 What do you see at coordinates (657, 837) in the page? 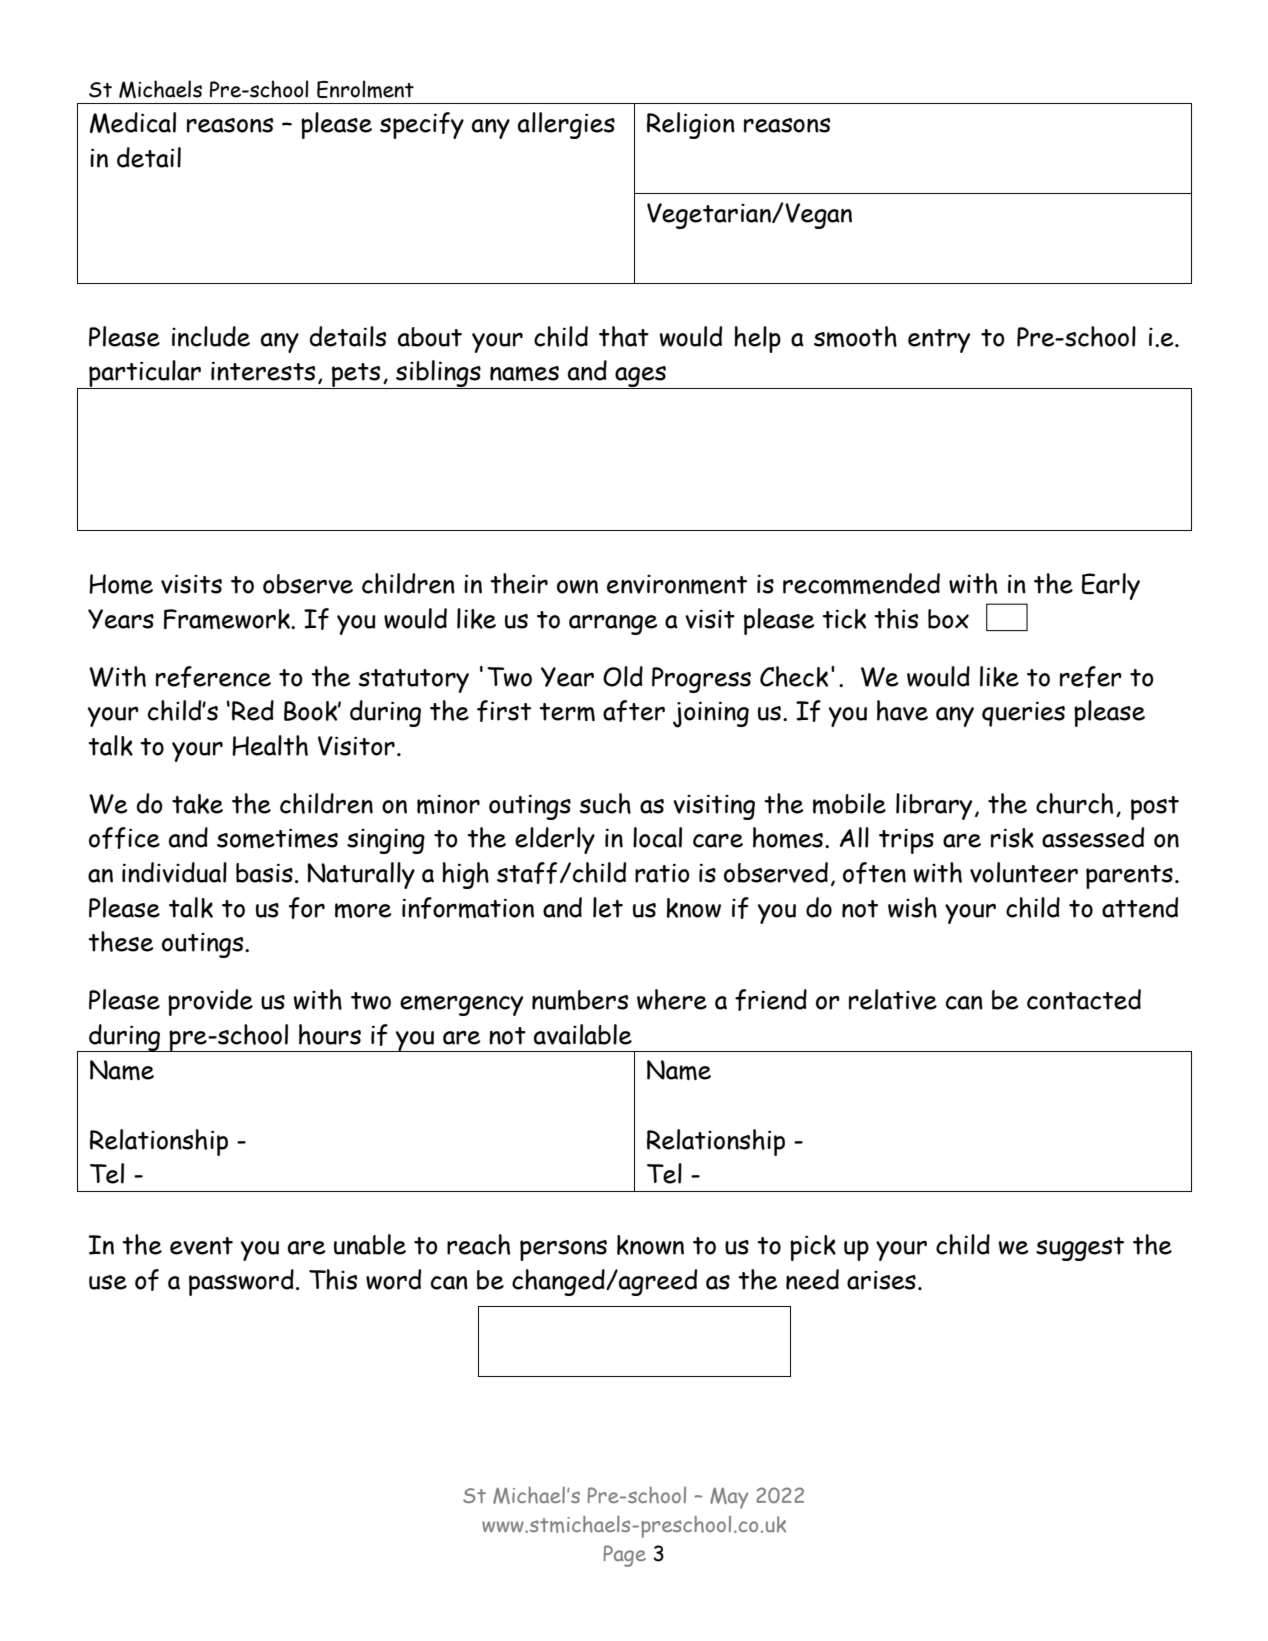
I see `local` at bounding box center [657, 837].
